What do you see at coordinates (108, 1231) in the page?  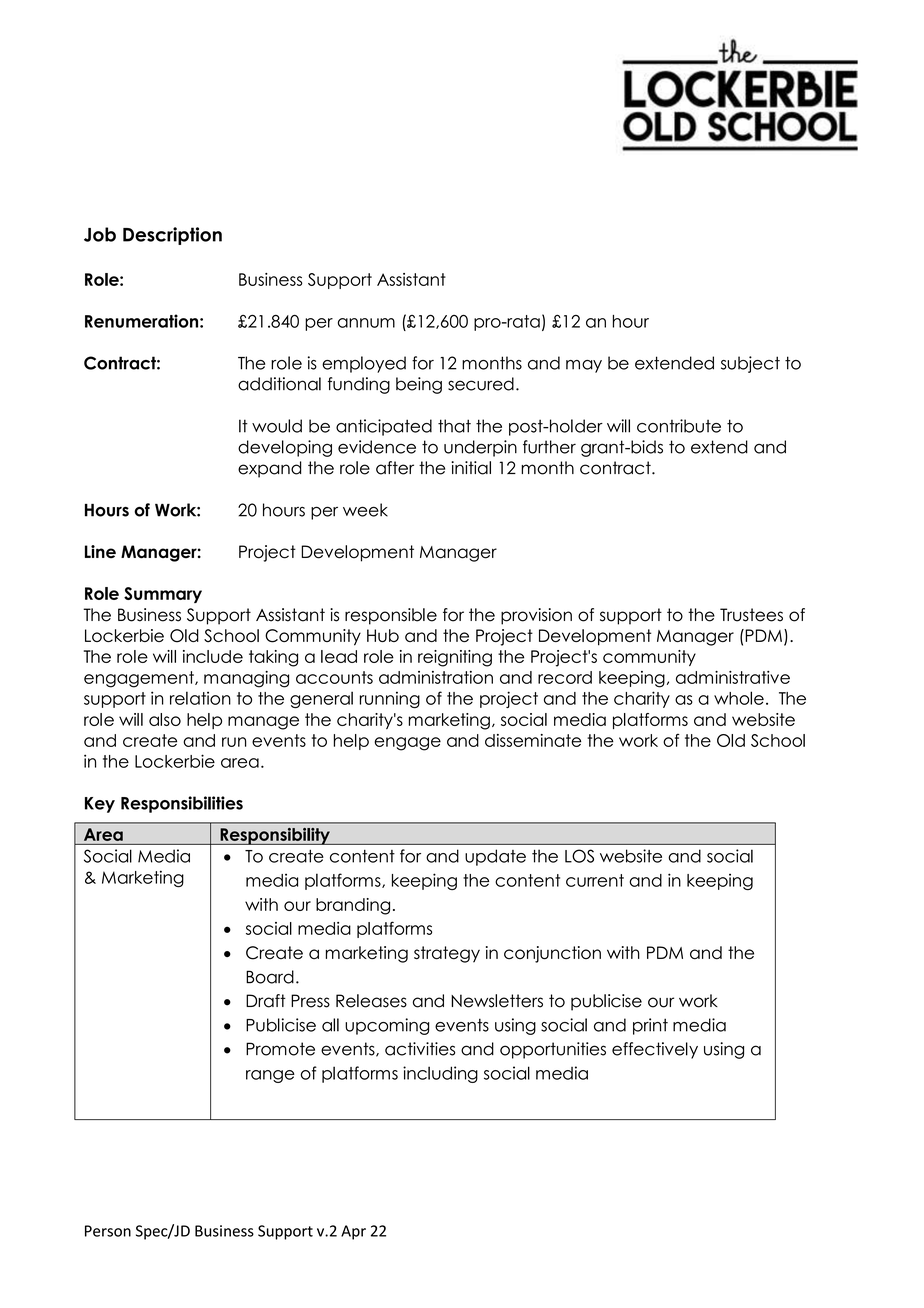 I see `Person` at bounding box center [108, 1231].
